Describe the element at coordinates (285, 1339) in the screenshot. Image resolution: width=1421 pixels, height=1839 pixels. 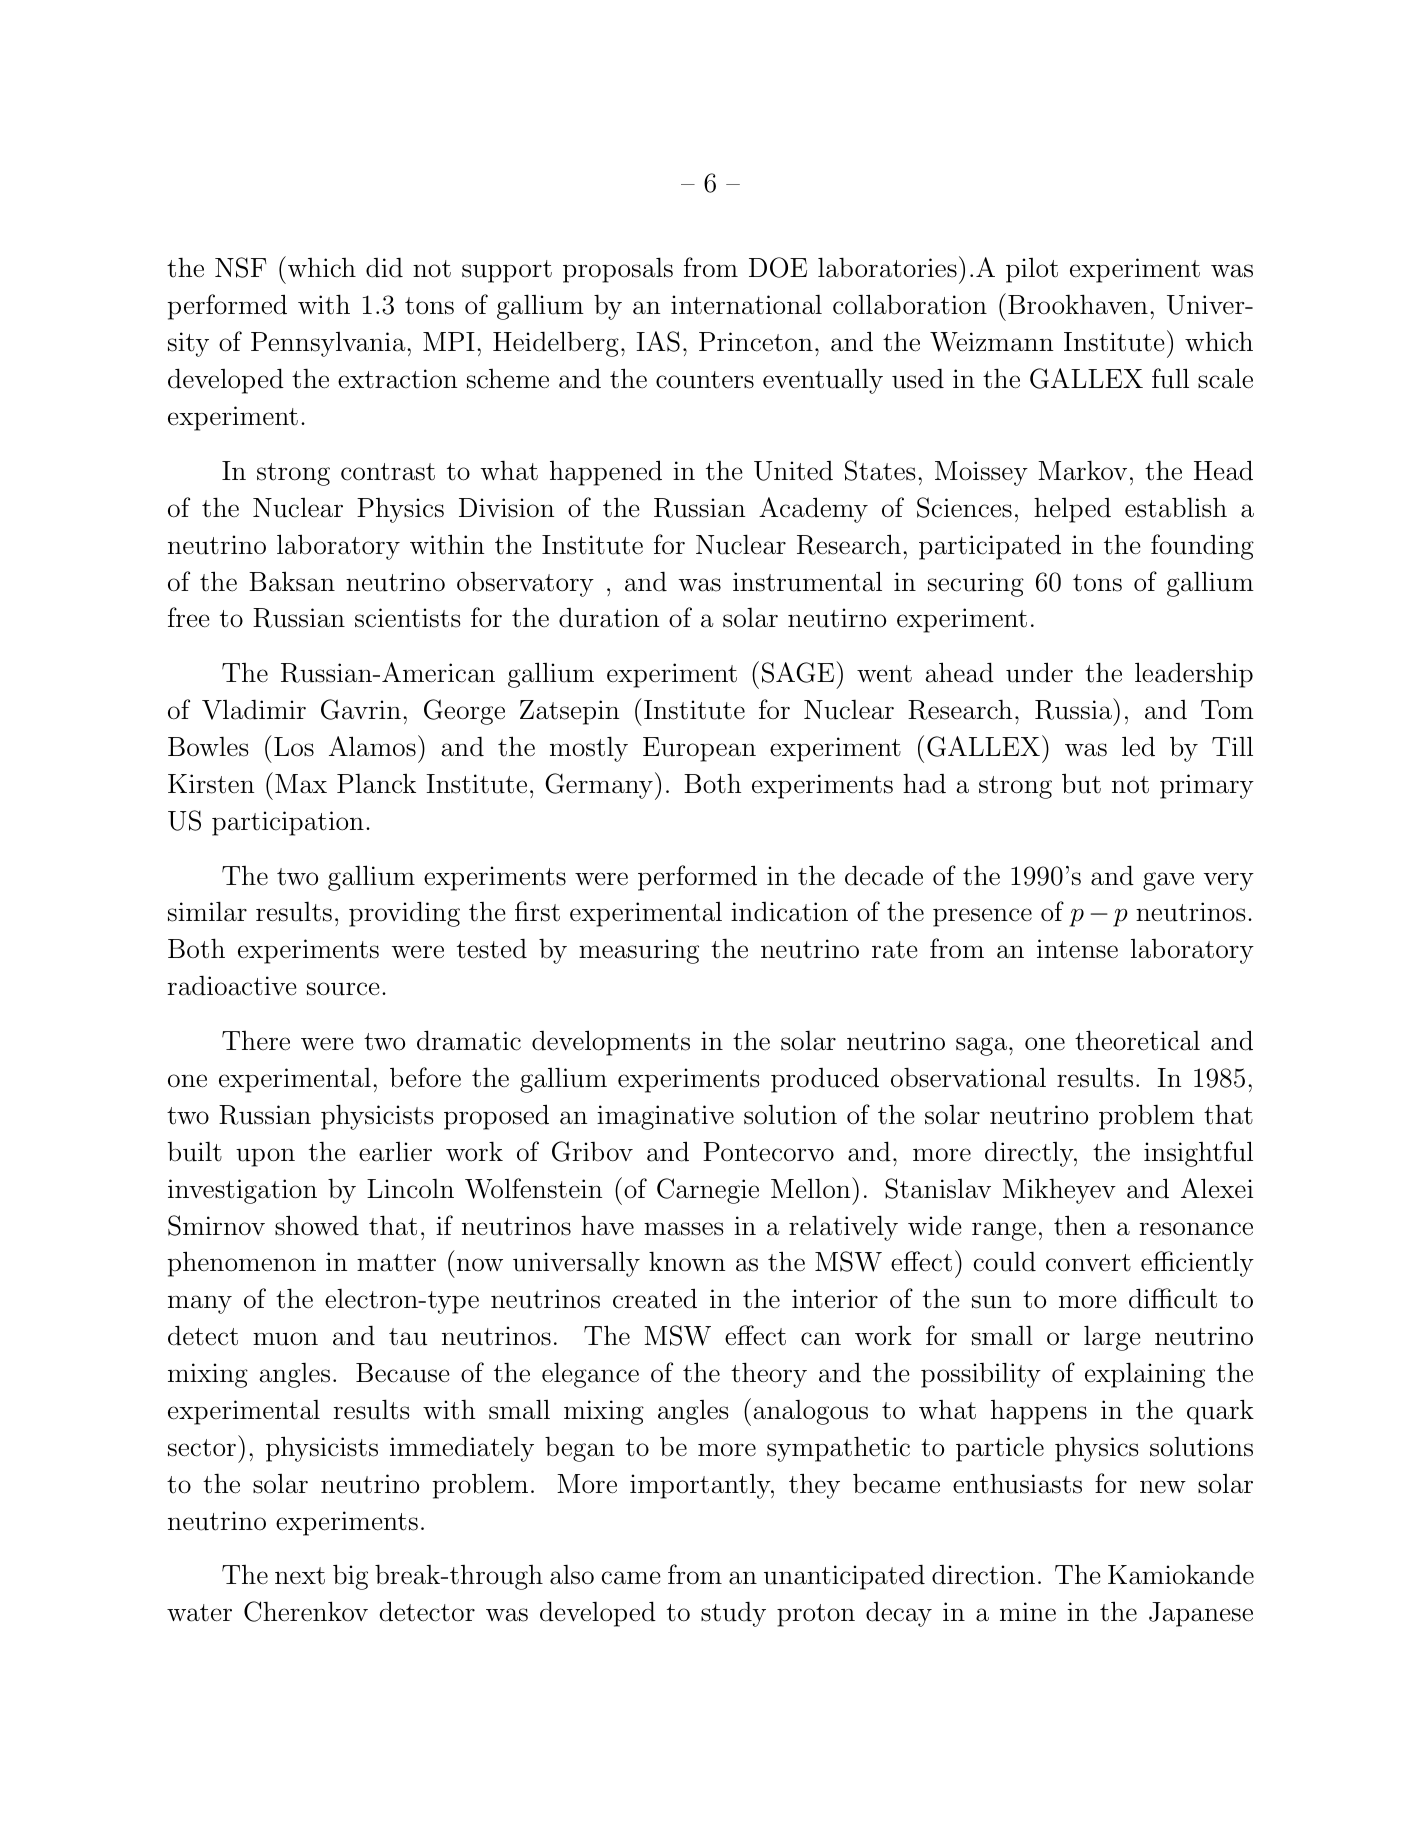
I see `muon` at that location.
